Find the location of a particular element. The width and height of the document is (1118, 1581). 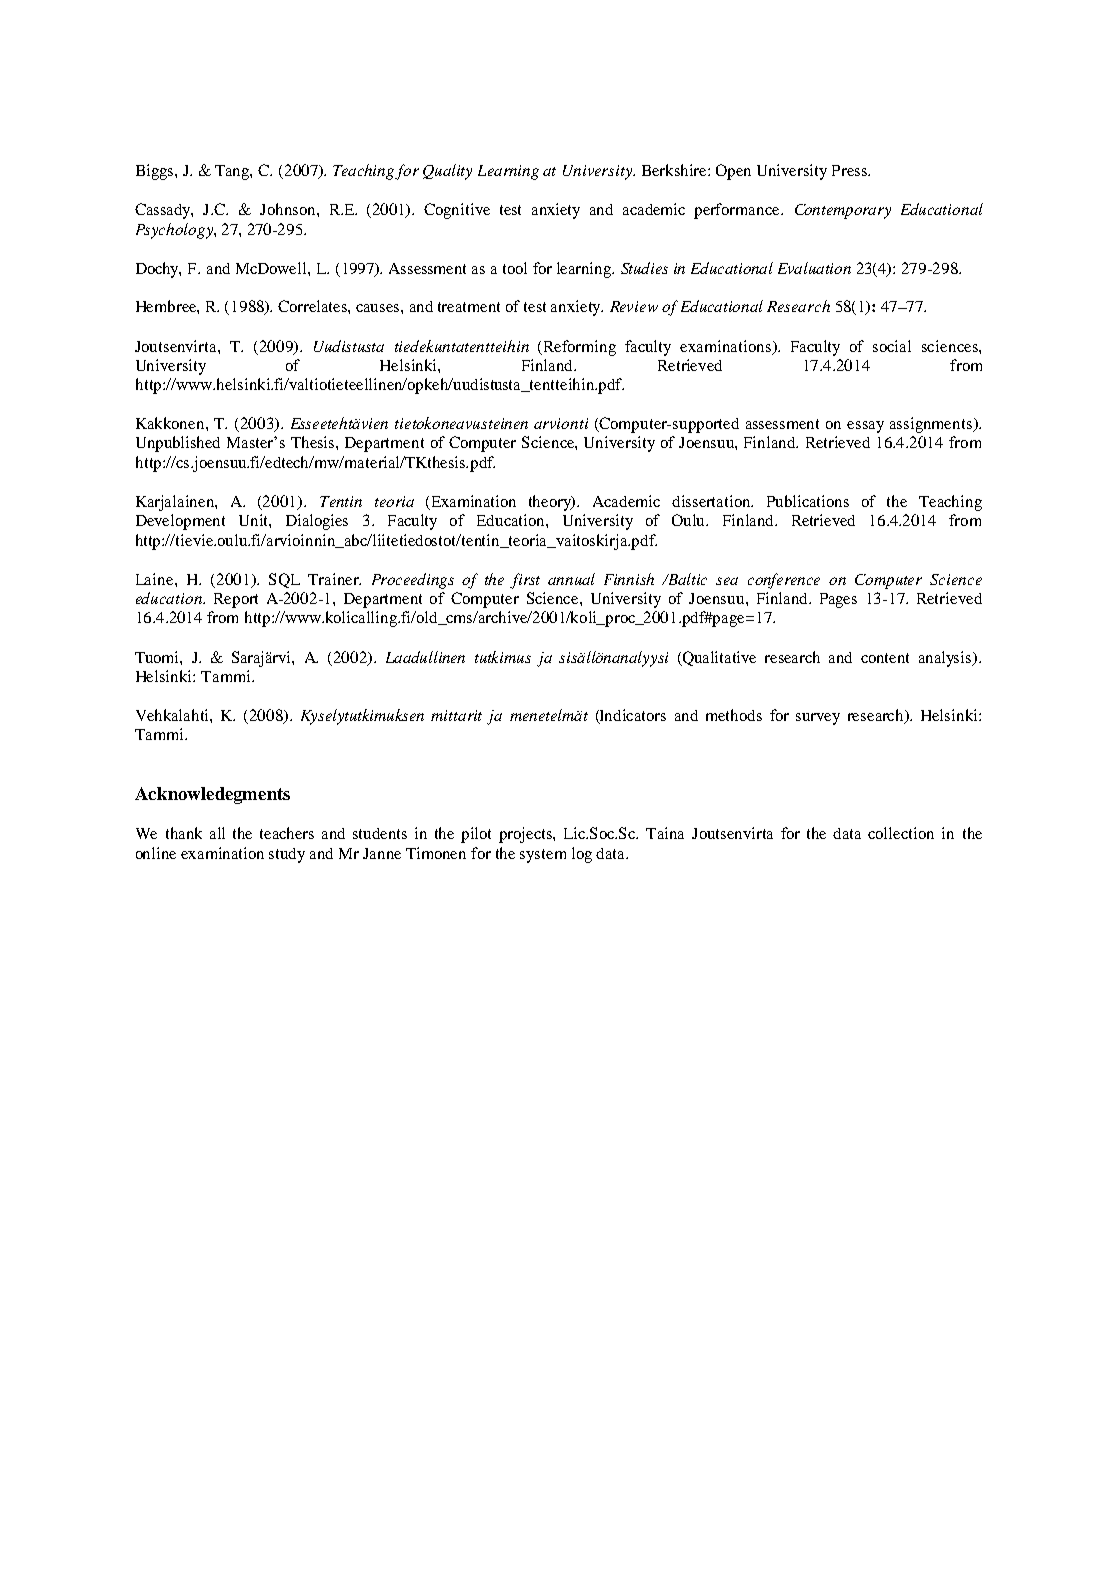

Publications is located at coordinates (808, 501).
